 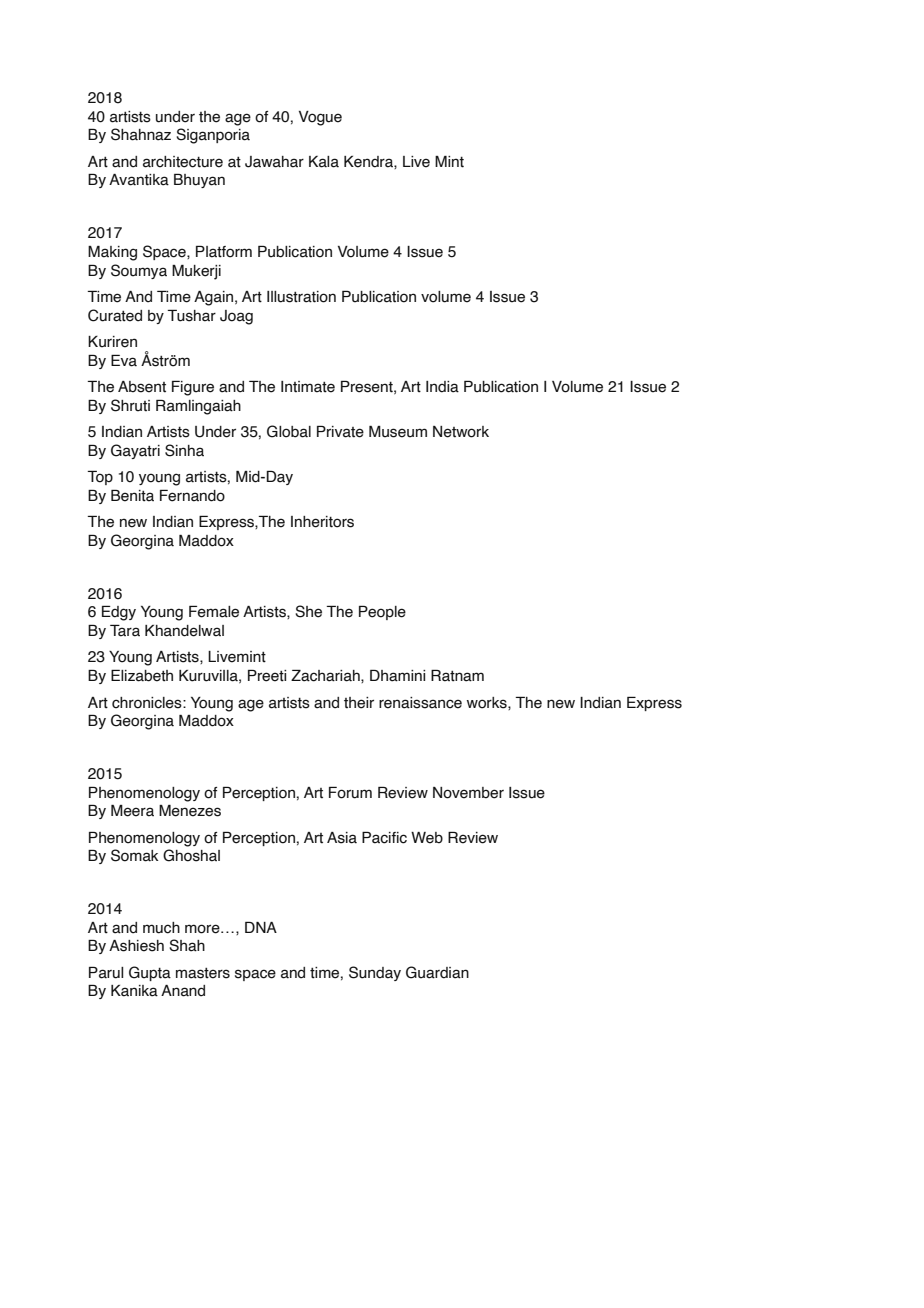 What do you see at coordinates (150, 973) in the document?
I see `Gupta` at bounding box center [150, 973].
